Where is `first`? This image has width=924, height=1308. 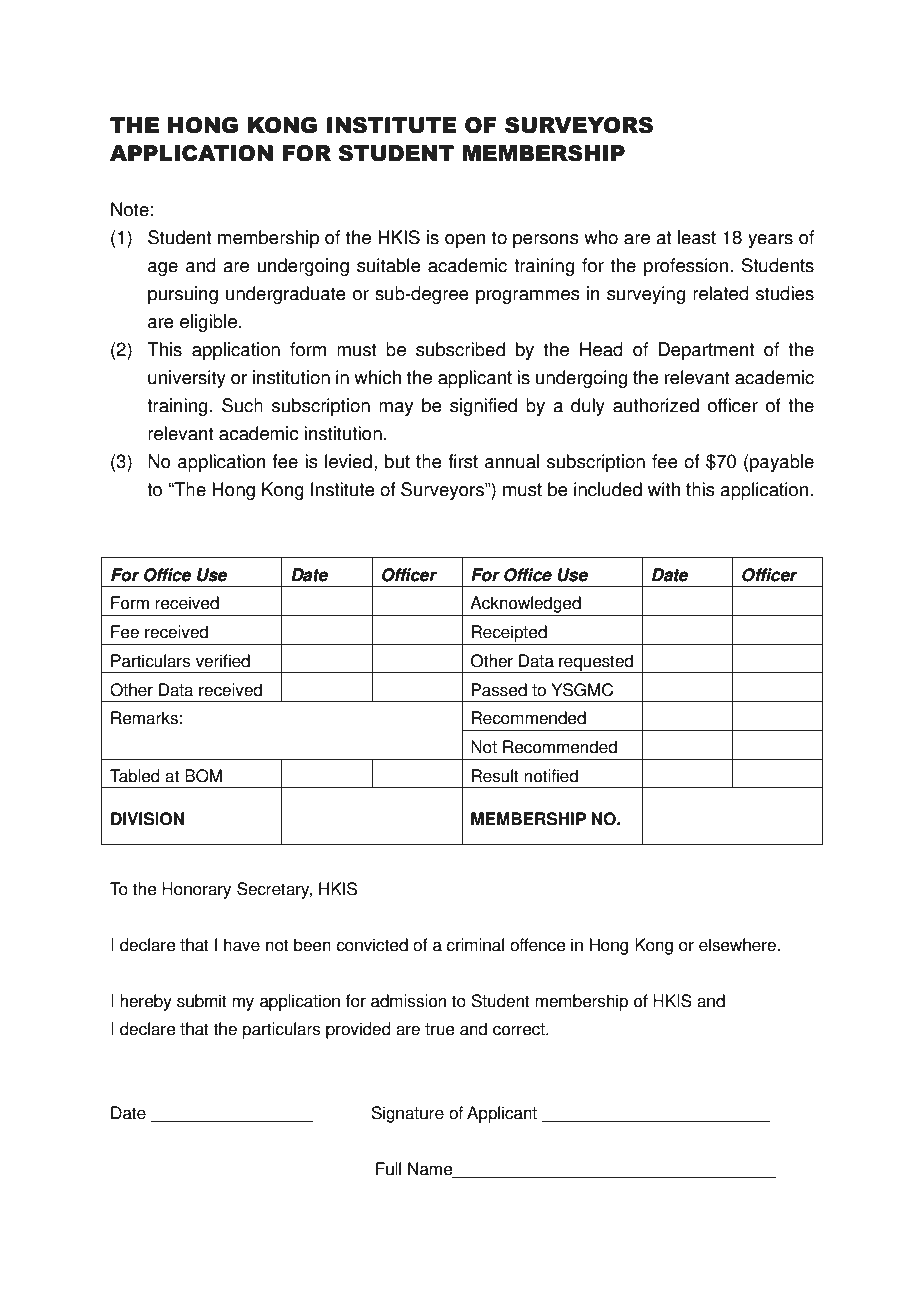 first is located at coordinates (463, 461).
